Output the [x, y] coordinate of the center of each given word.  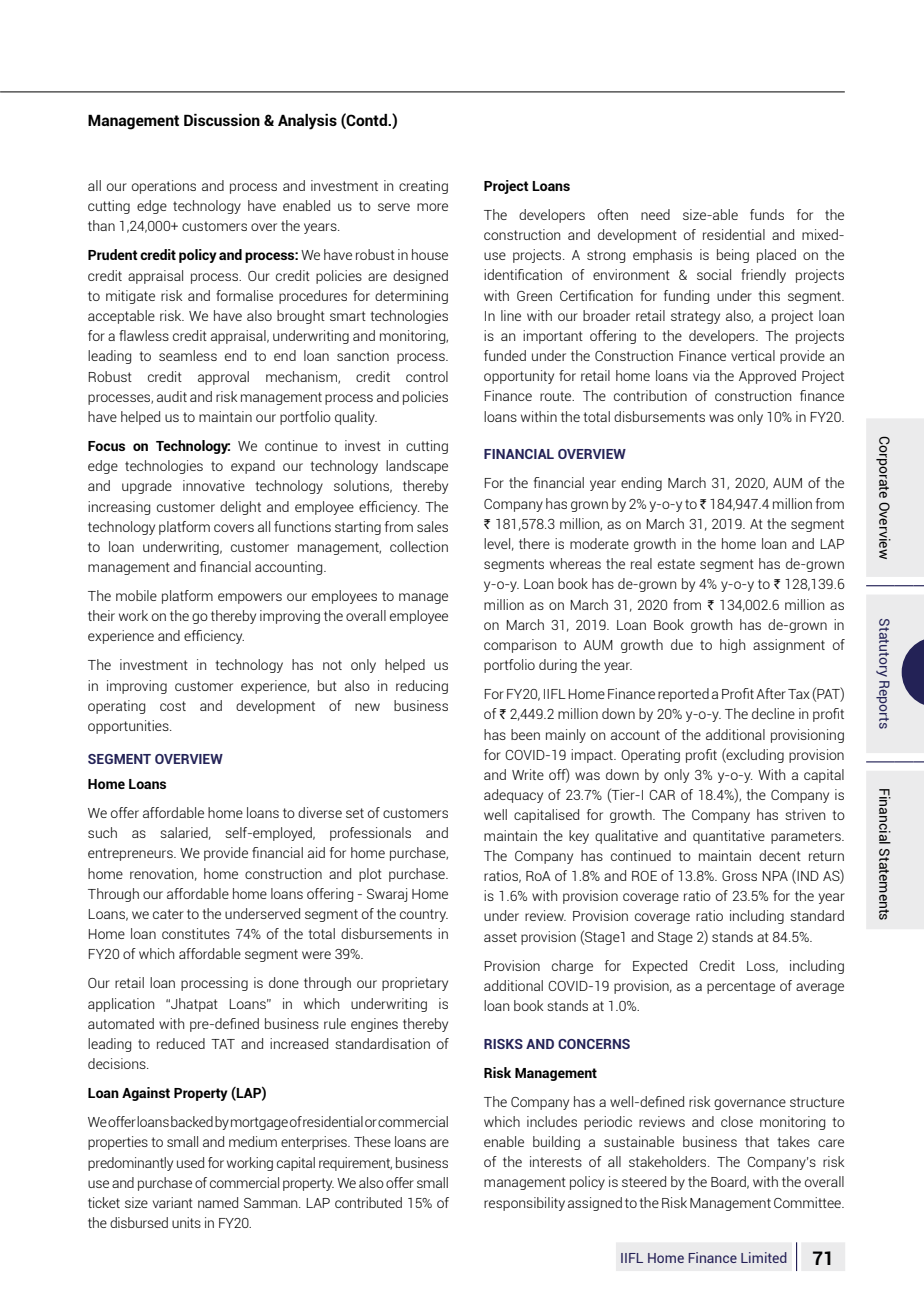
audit [172, 396]
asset [500, 937]
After [771, 693]
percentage [741, 987]
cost [173, 706]
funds [767, 214]
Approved [767, 377]
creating [423, 187]
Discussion [222, 120]
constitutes [196, 933]
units [186, 1222]
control [427, 376]
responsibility [524, 1204]
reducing [422, 687]
